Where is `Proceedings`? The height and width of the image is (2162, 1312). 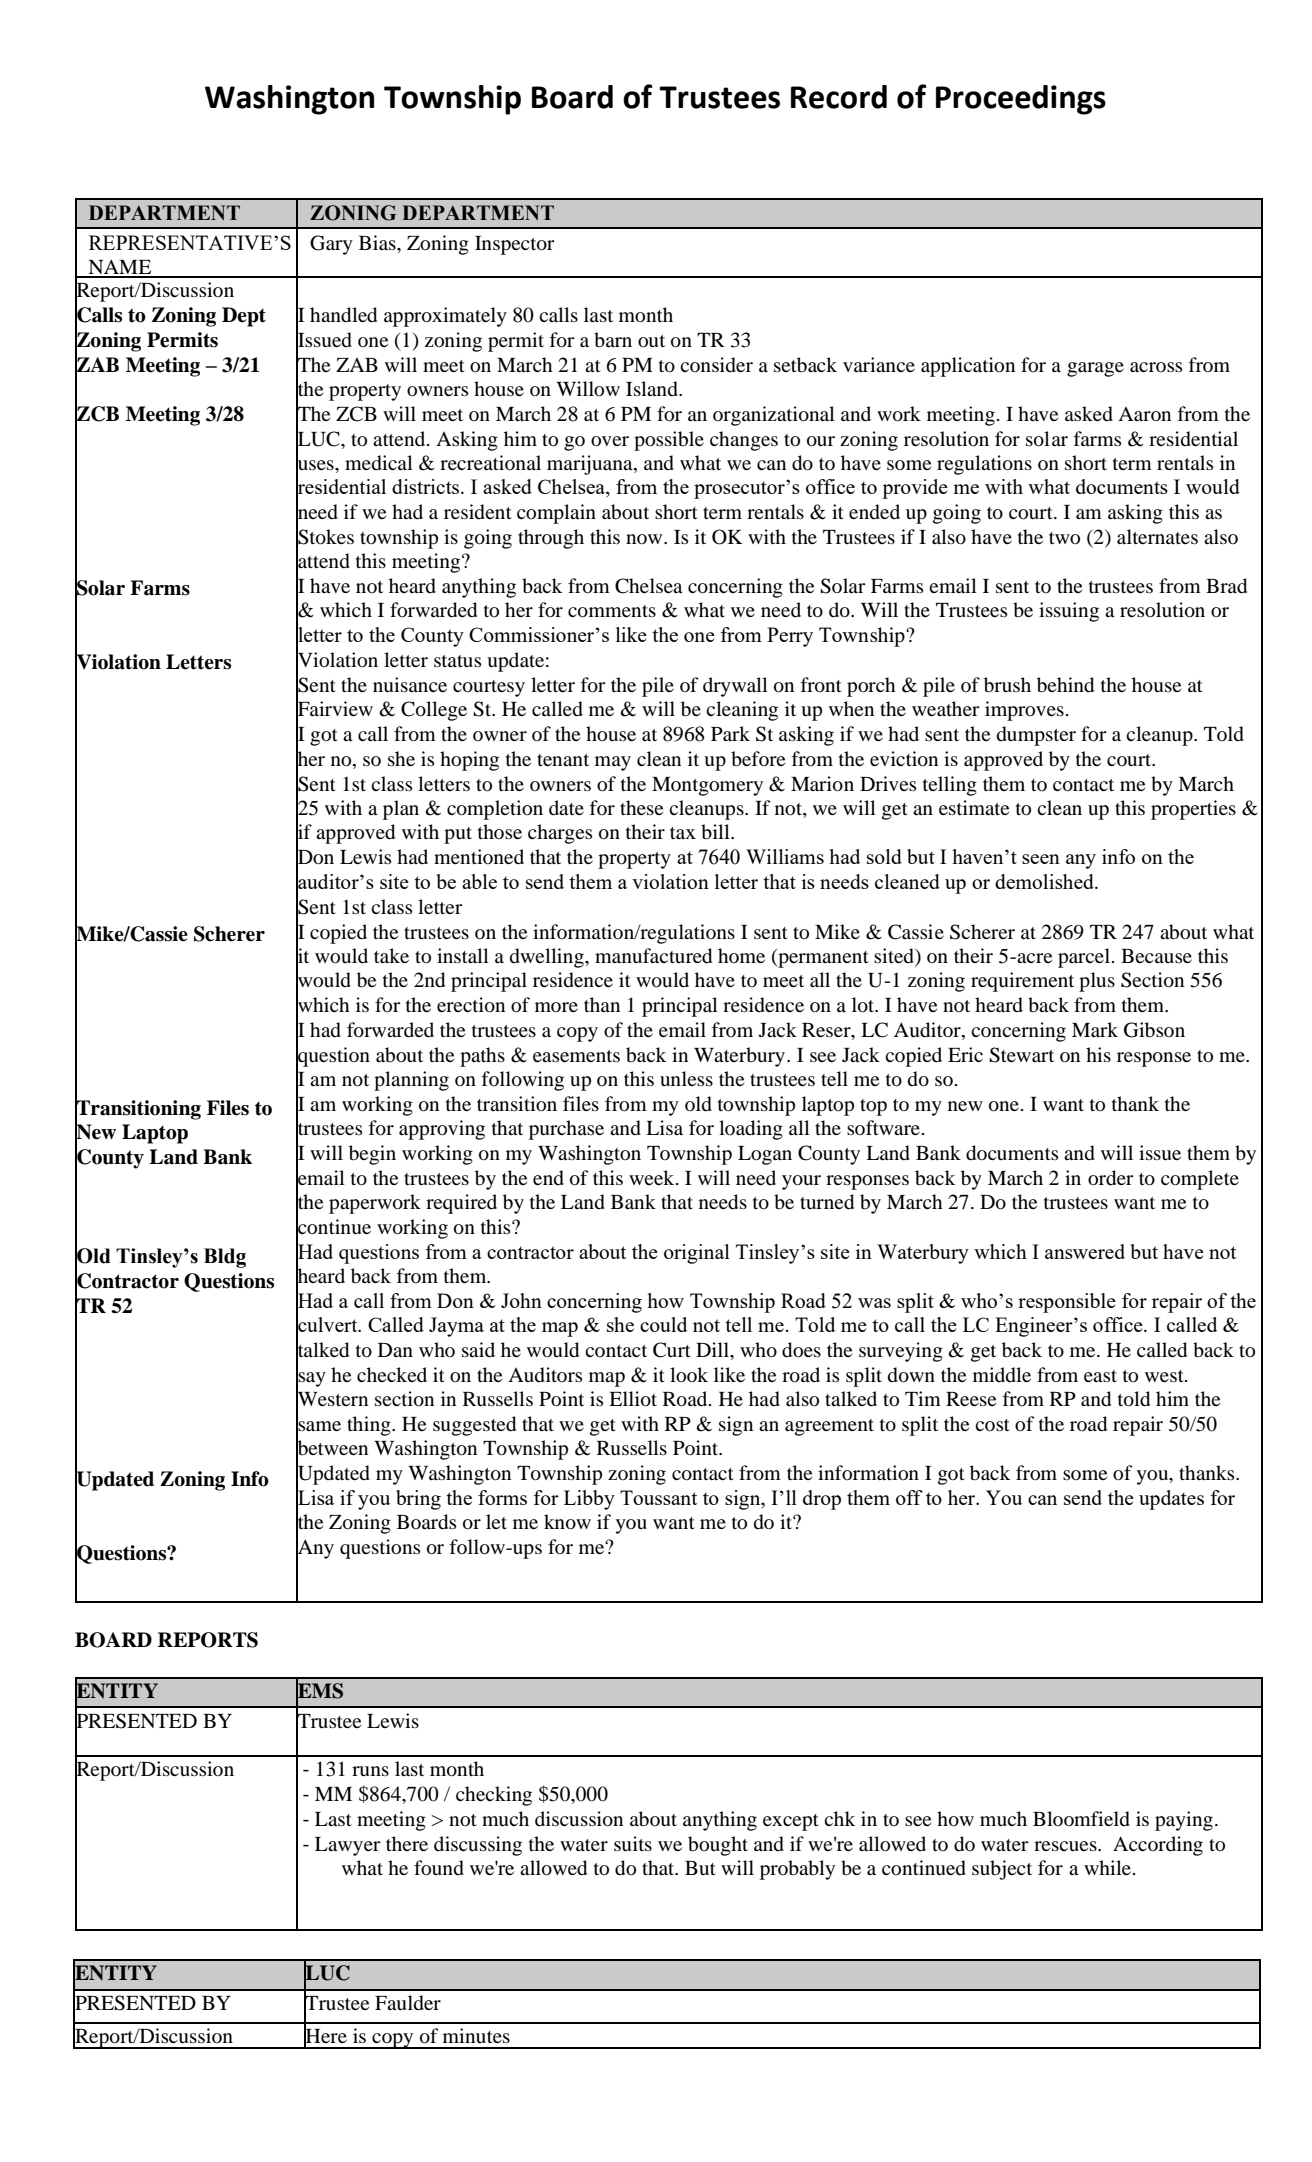
Proceedings is located at coordinates (1021, 100).
